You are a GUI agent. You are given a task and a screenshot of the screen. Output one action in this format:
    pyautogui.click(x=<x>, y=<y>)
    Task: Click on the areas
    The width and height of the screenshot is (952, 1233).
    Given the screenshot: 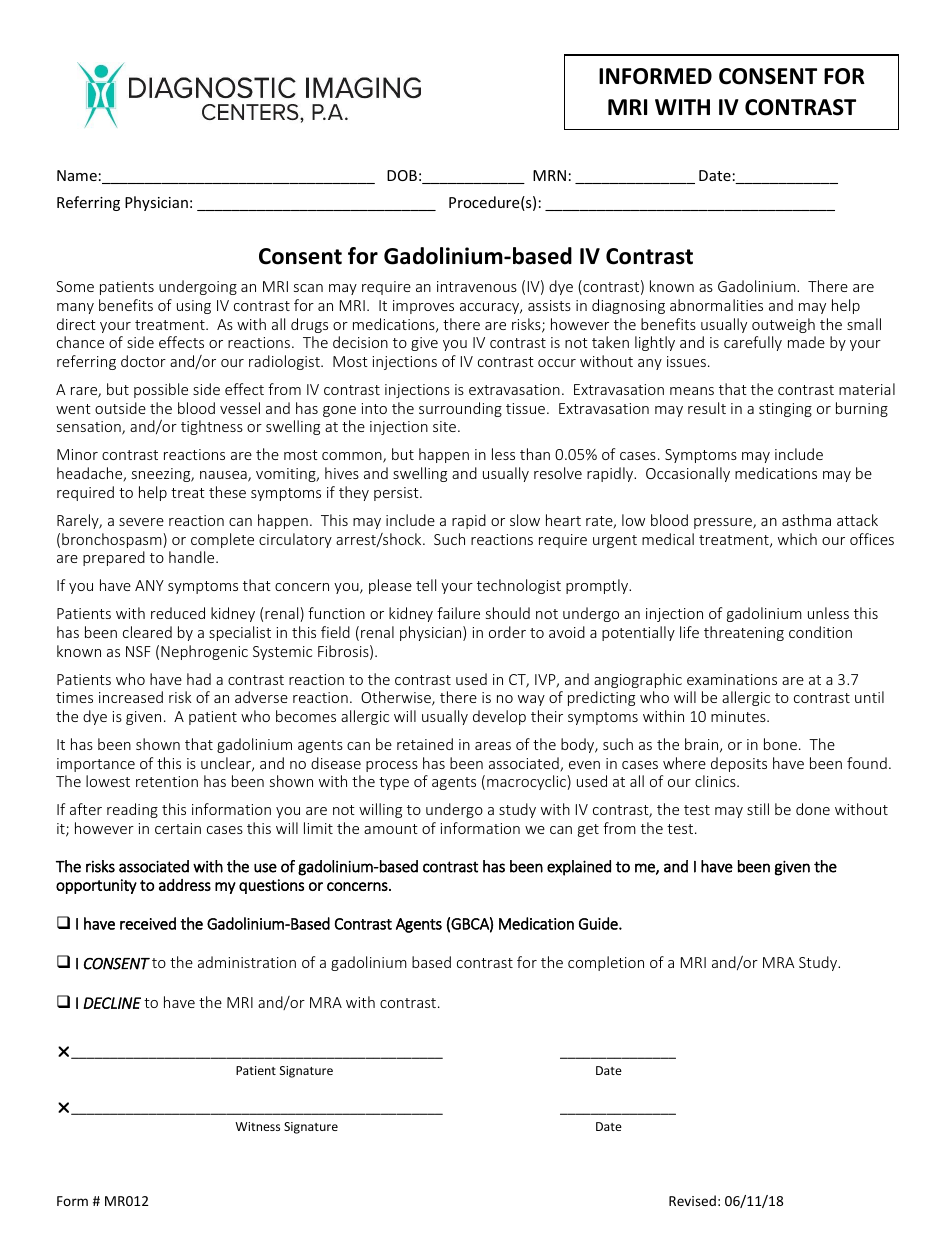 What is the action you would take?
    pyautogui.click(x=493, y=746)
